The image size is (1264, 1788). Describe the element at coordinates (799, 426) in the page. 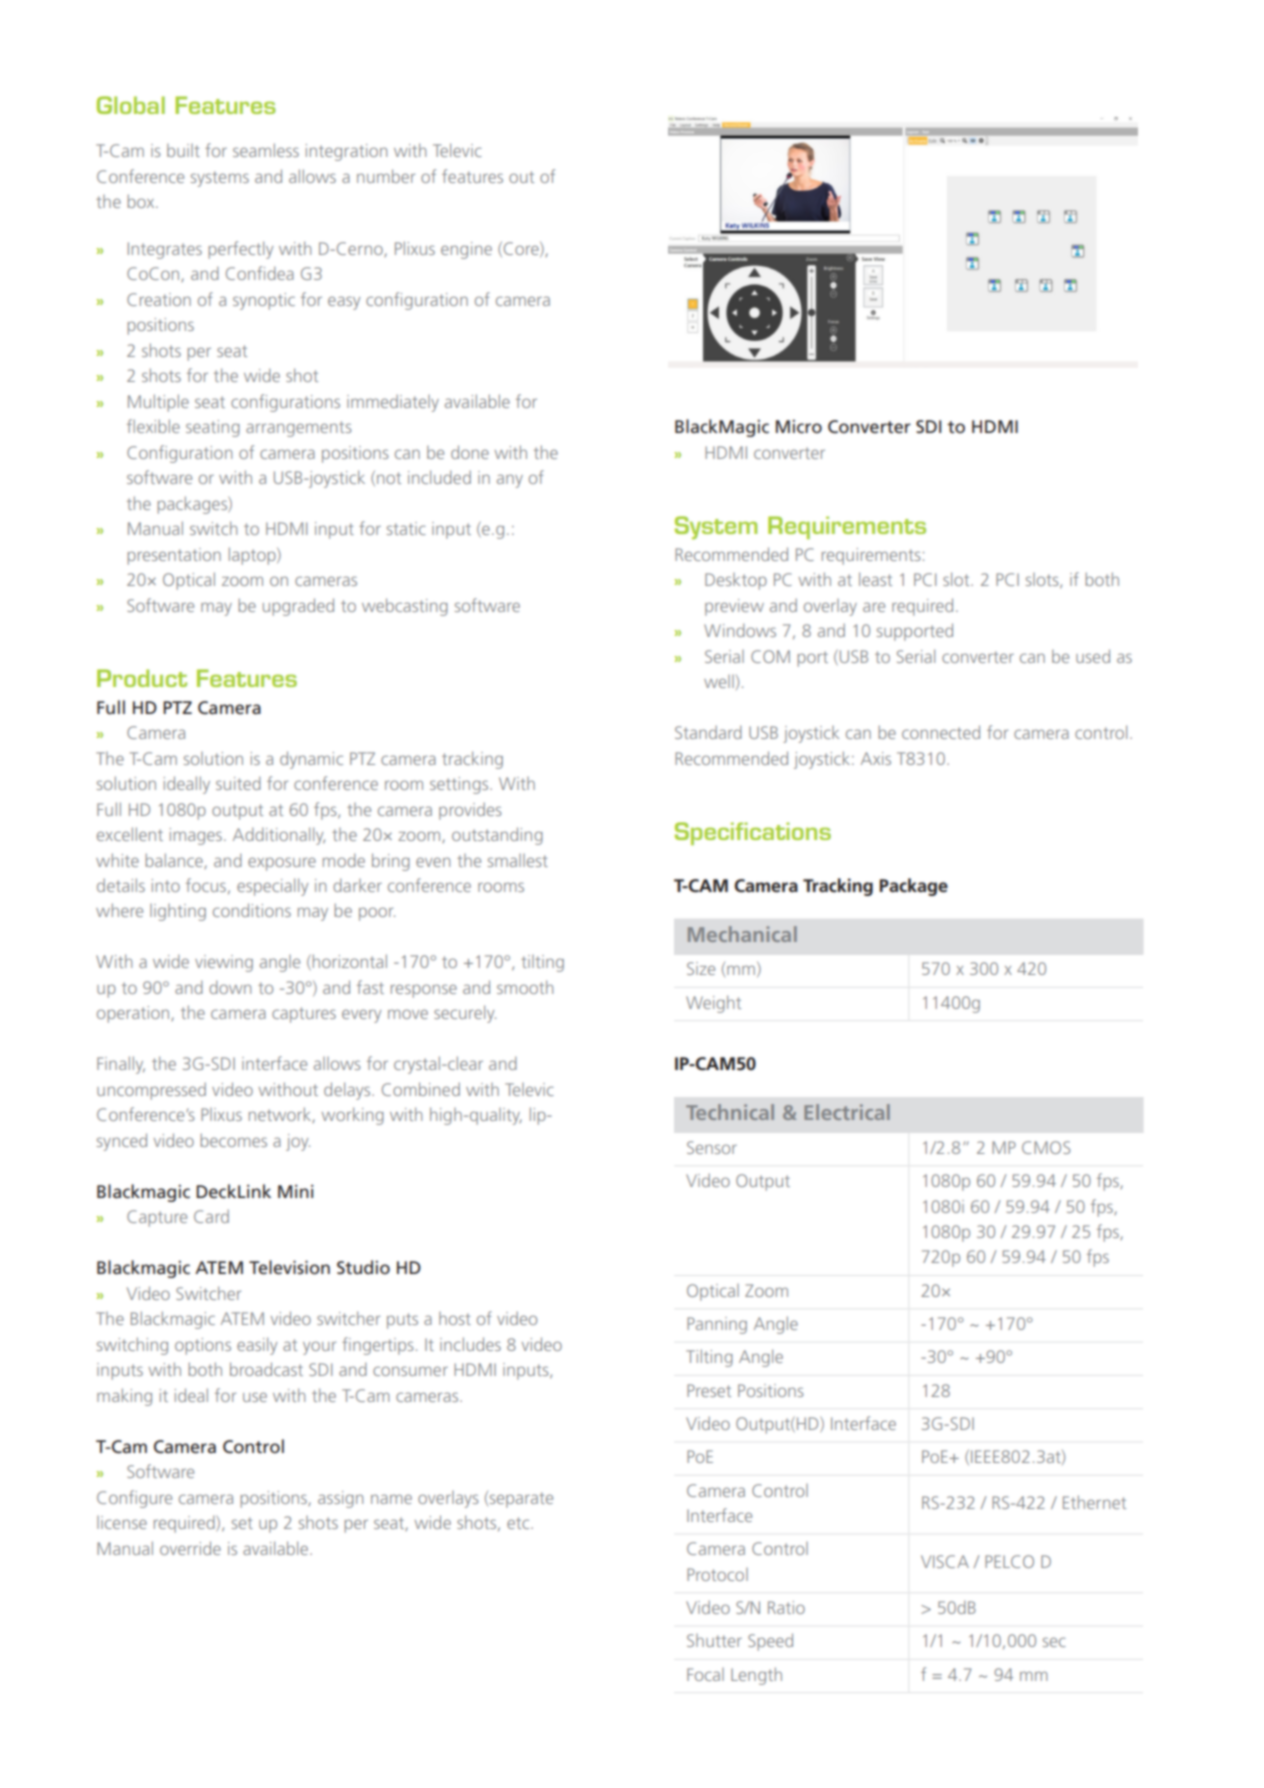

I see `Micro` at that location.
